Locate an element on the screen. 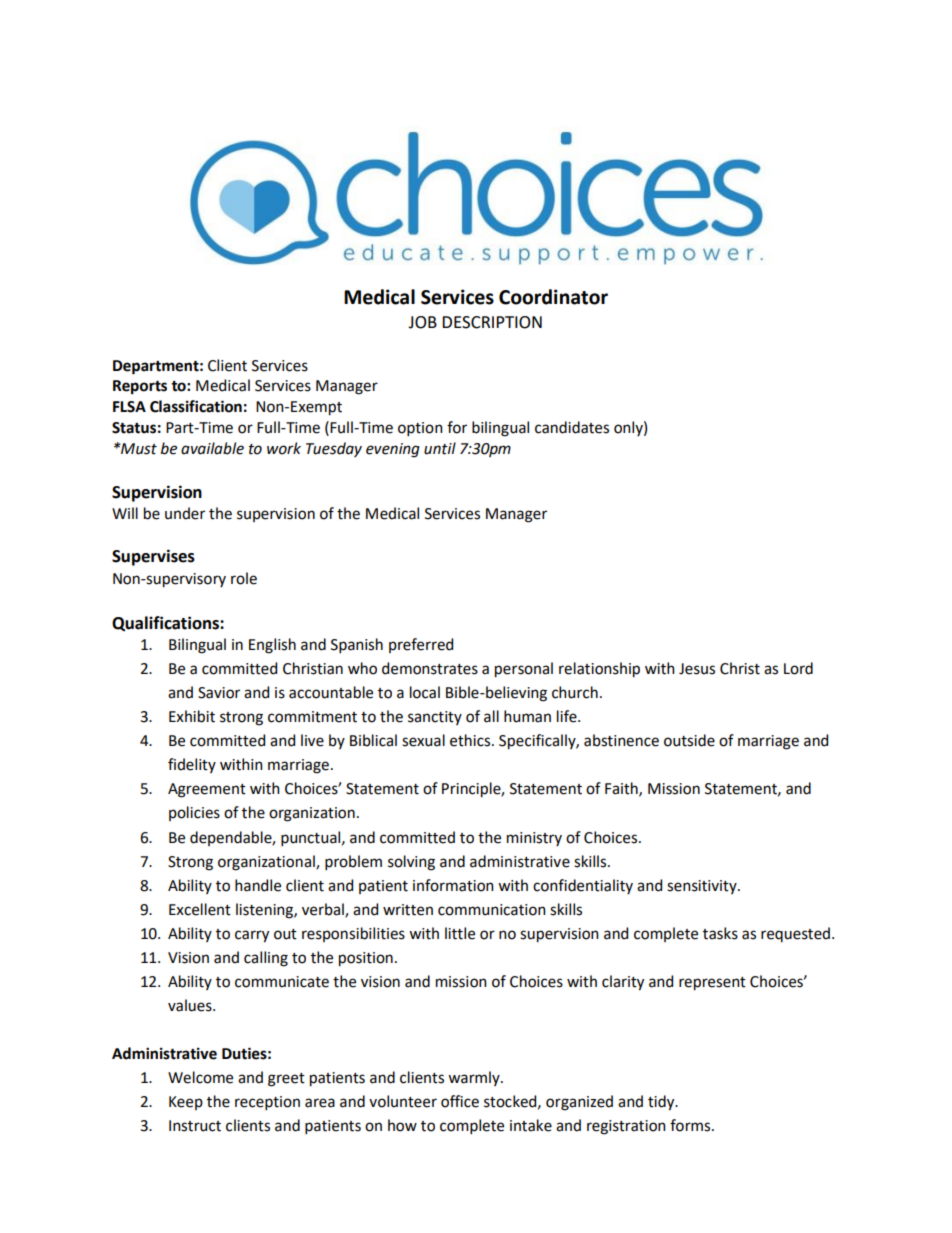  policies is located at coordinates (194, 813).
